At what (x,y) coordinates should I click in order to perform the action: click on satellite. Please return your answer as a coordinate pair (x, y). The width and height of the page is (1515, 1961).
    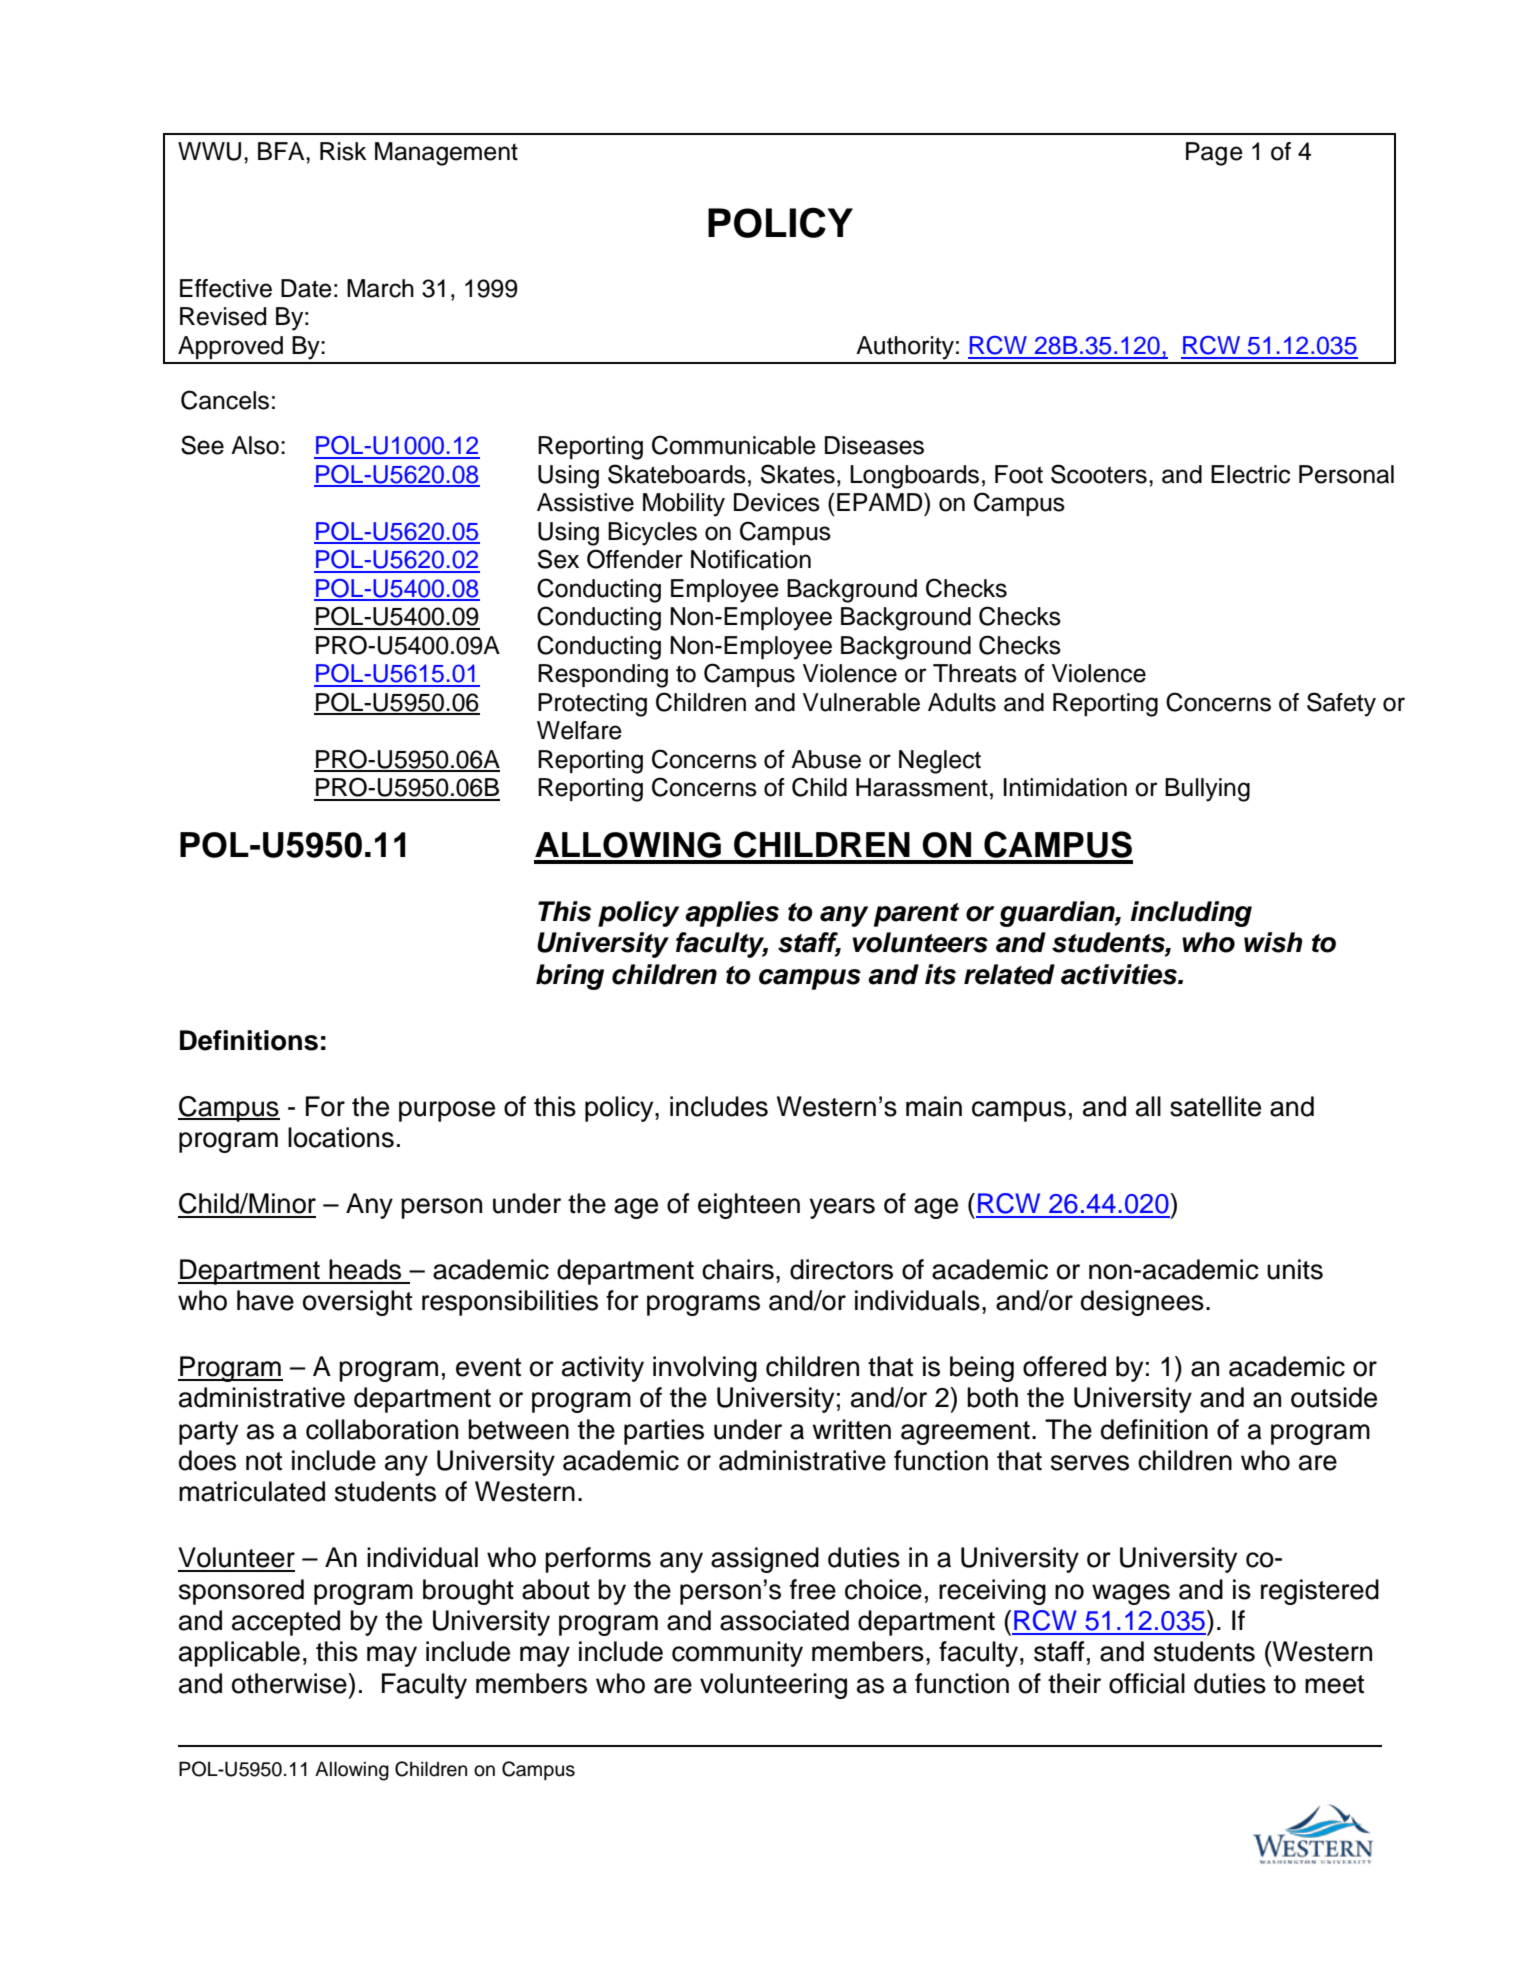
    Looking at the image, I should click on (1215, 1106).
